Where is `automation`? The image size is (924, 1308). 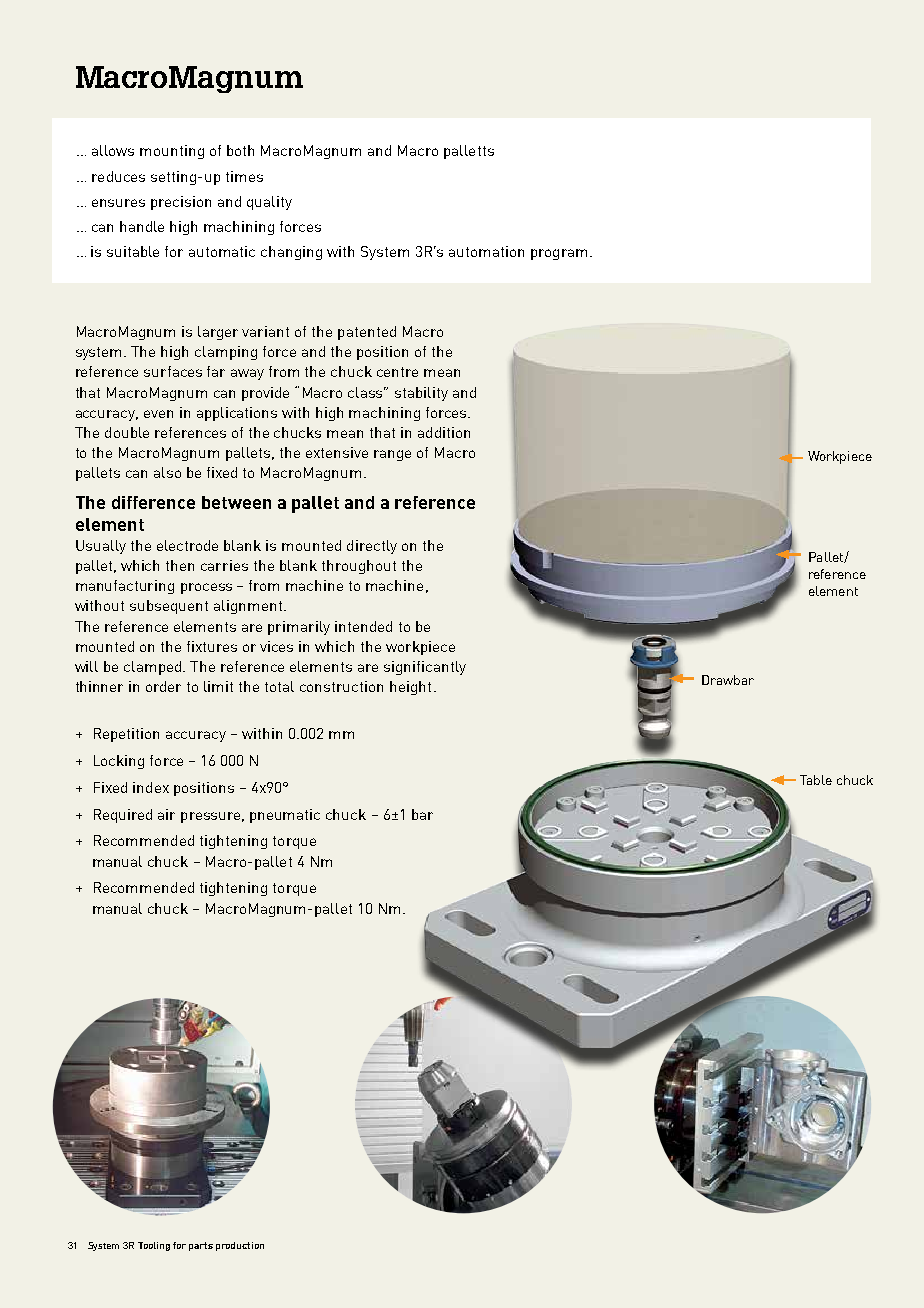 automation is located at coordinates (486, 251).
